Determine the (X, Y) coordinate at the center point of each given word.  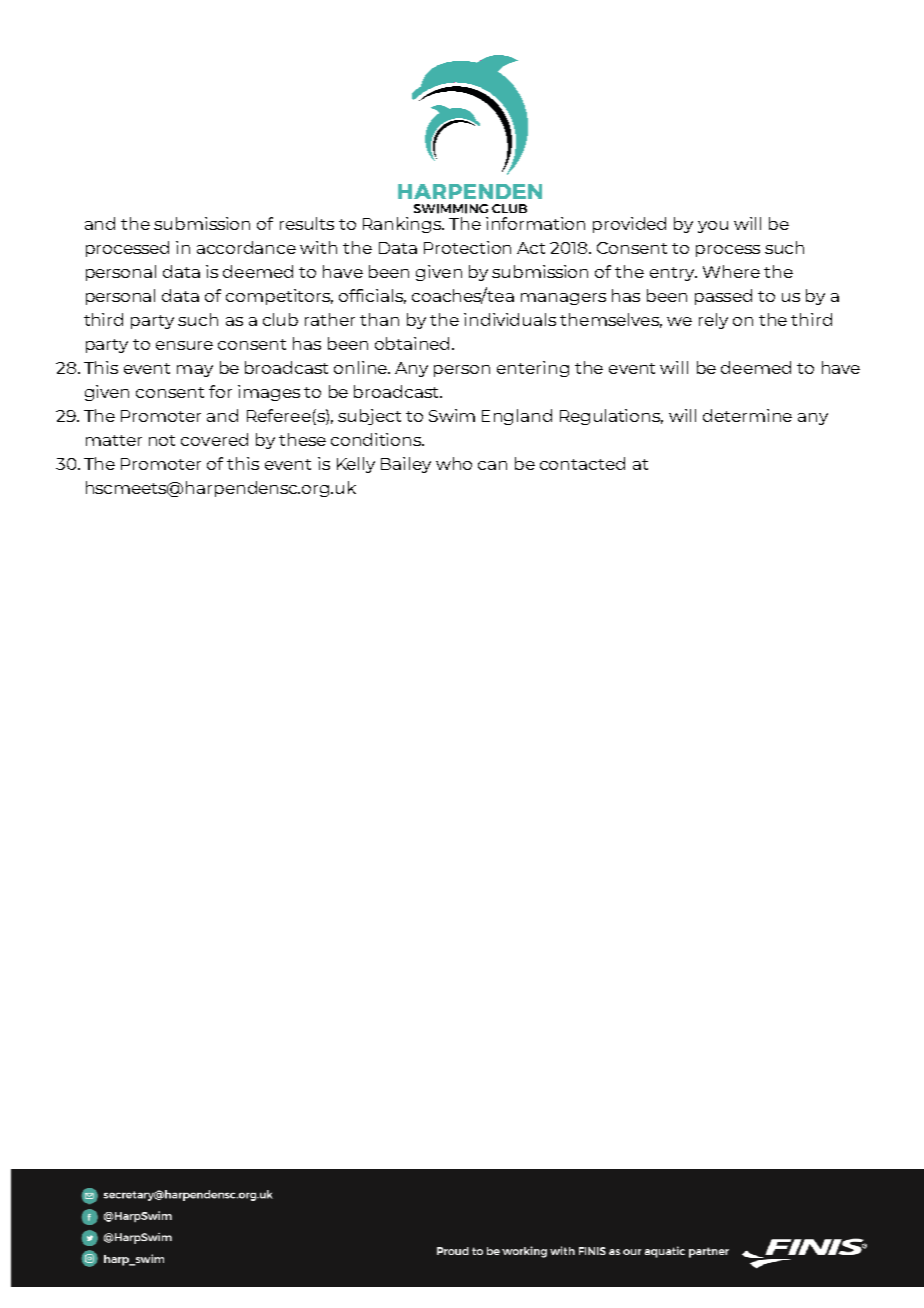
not (162, 440)
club (280, 319)
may (195, 371)
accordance (246, 247)
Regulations (611, 417)
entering (533, 369)
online (361, 367)
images (269, 393)
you (713, 227)
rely (713, 321)
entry (673, 274)
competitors (279, 297)
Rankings (403, 225)
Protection (467, 247)
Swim (452, 415)
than (379, 319)
